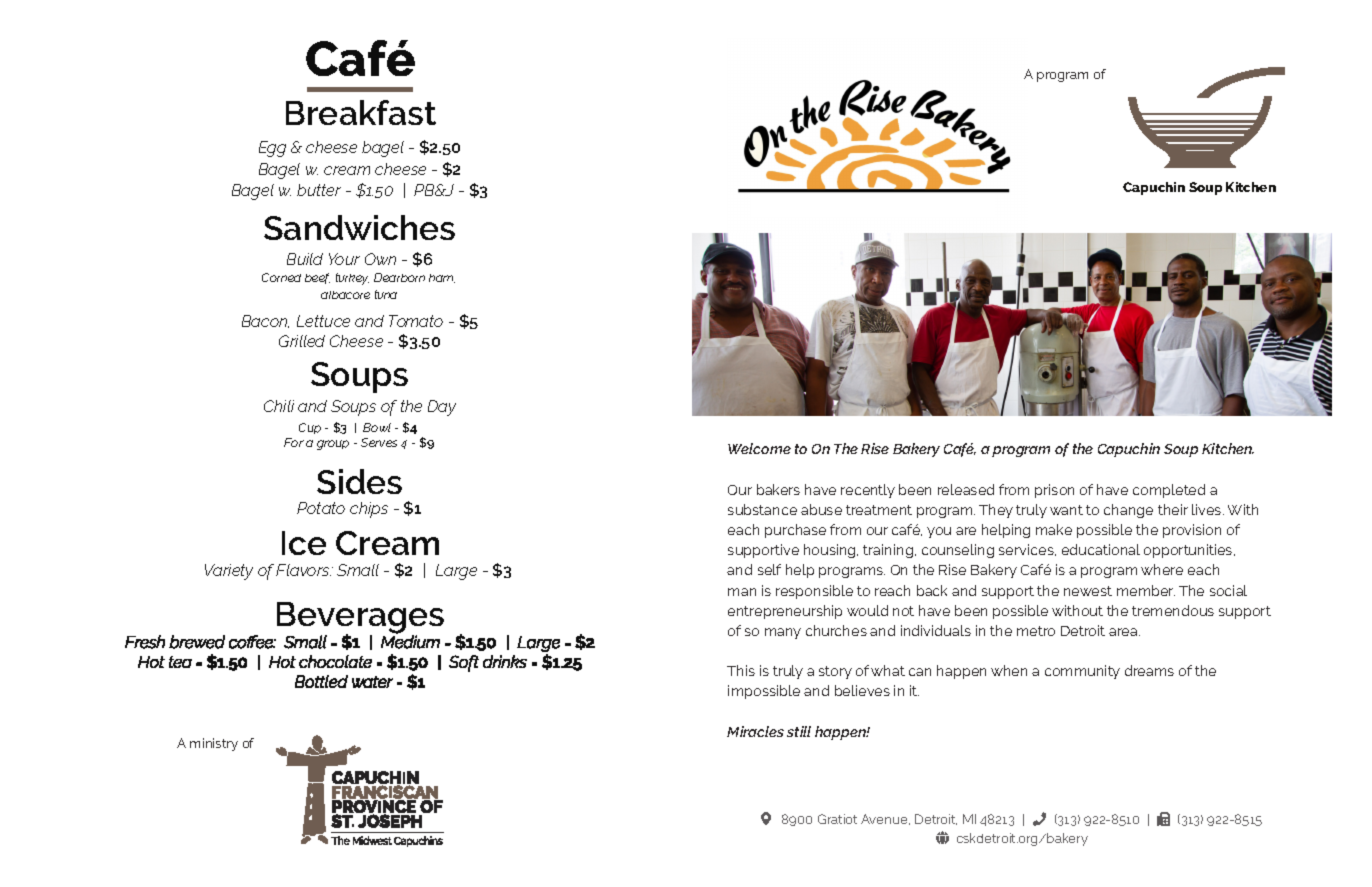  I want to click on Breakfast, so click(361, 112).
